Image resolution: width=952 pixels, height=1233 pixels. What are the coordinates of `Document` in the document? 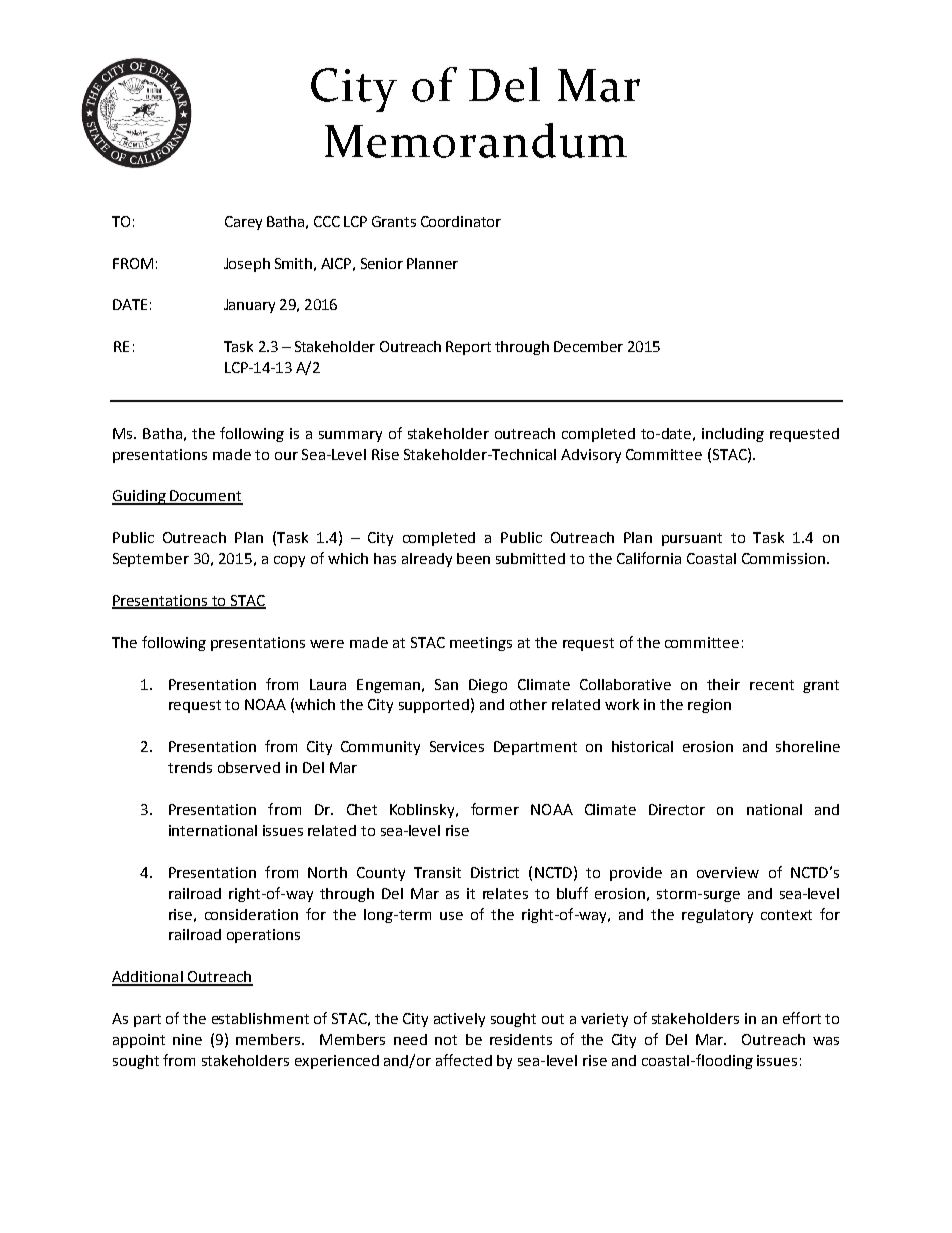 It's located at (205, 497).
